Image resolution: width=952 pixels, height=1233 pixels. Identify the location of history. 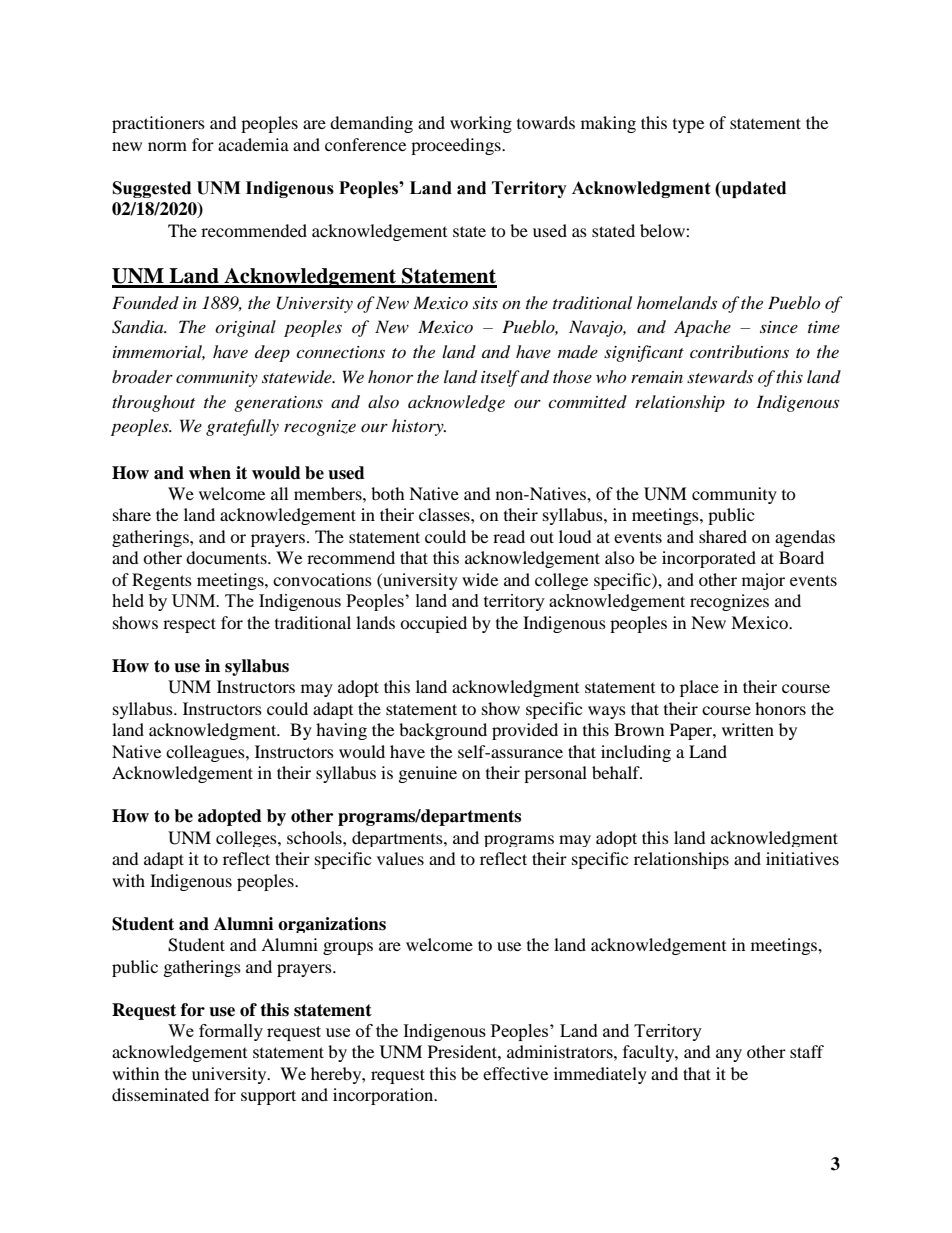
(419, 427).
